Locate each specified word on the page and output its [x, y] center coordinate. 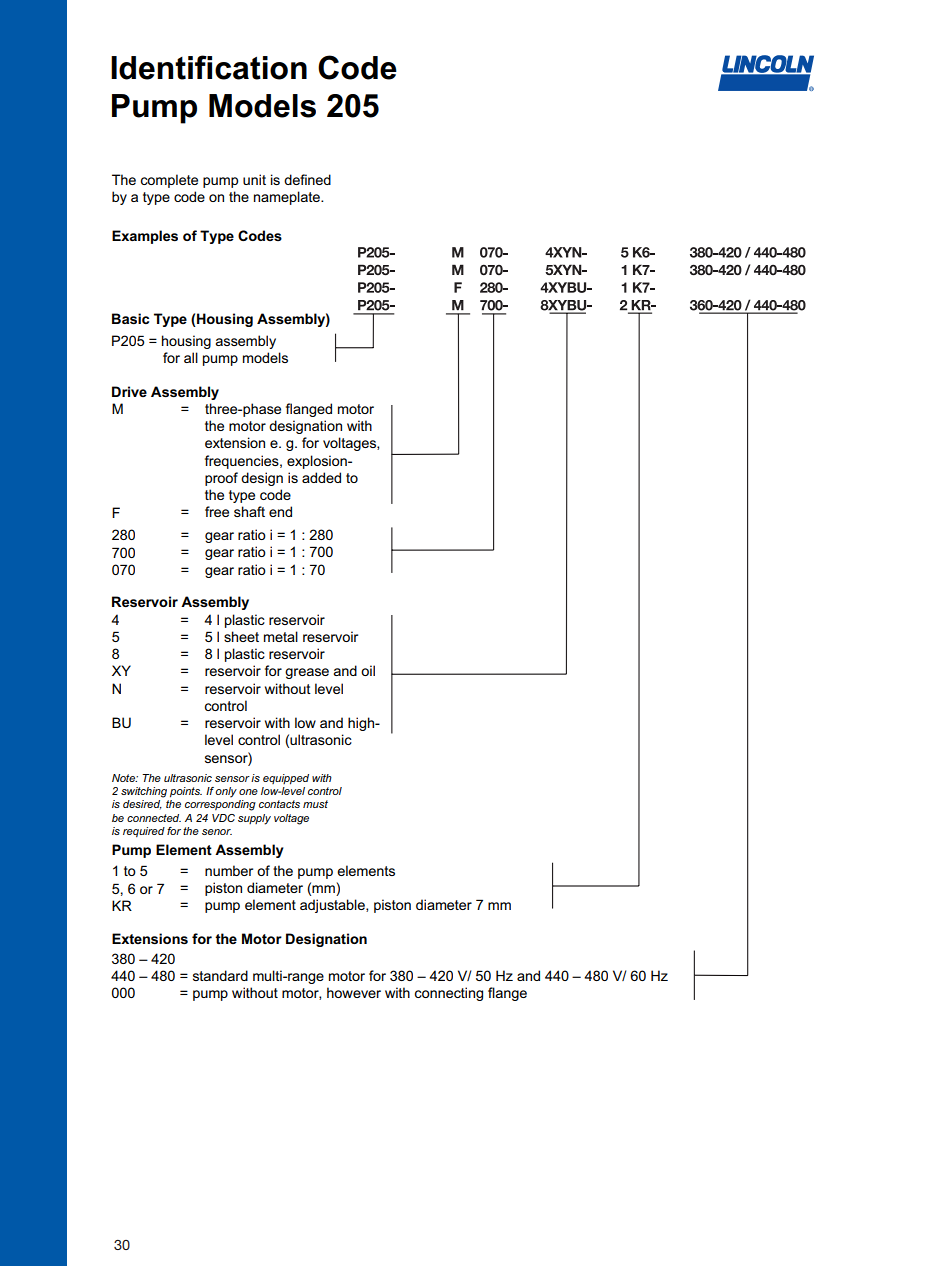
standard [220, 975]
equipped [286, 779]
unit [254, 179]
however [354, 992]
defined [307, 179]
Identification [209, 67]
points [186, 792]
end [280, 511]
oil [368, 670]
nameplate [288, 198]
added [321, 477]
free [217, 511]
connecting [449, 994]
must [315, 804]
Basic [130, 318]
